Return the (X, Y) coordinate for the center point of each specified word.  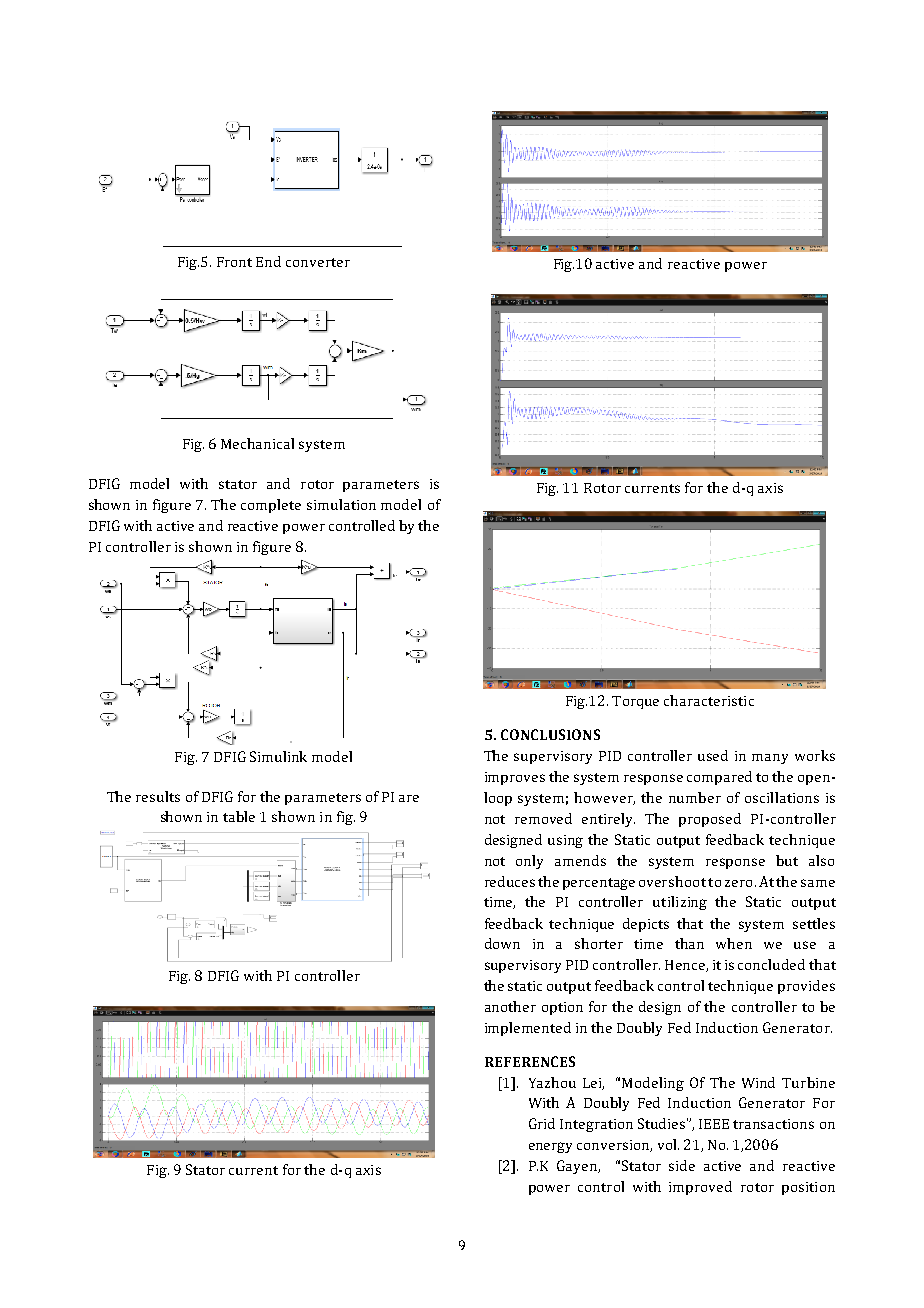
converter (318, 262)
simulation (341, 504)
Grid (542, 1123)
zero (738, 883)
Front (234, 262)
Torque (635, 702)
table (239, 816)
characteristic (709, 700)
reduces (510, 881)
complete (271, 506)
